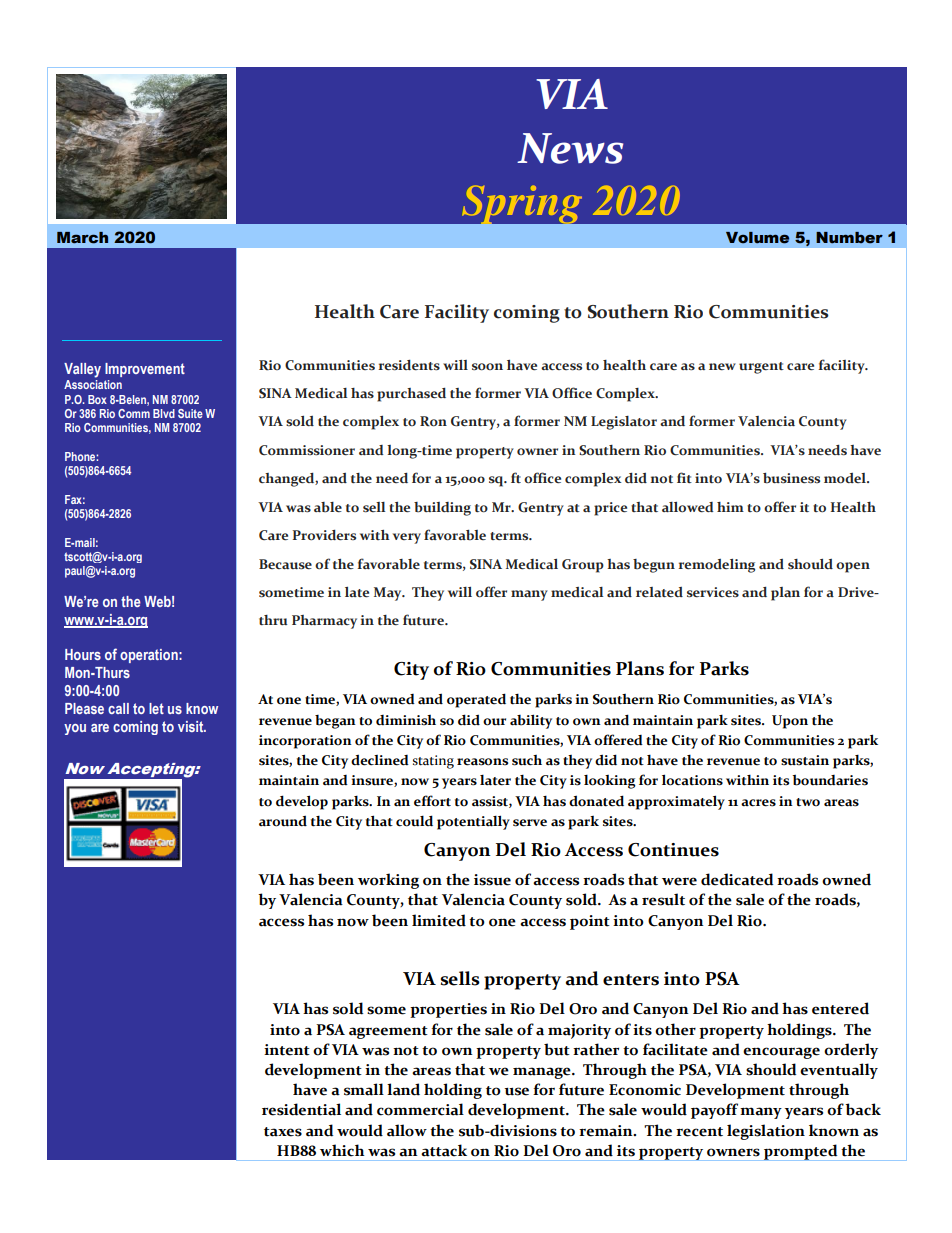 The height and width of the page is (1233, 952). Describe the element at coordinates (757, 238) in the page. I see `Volume` at that location.
